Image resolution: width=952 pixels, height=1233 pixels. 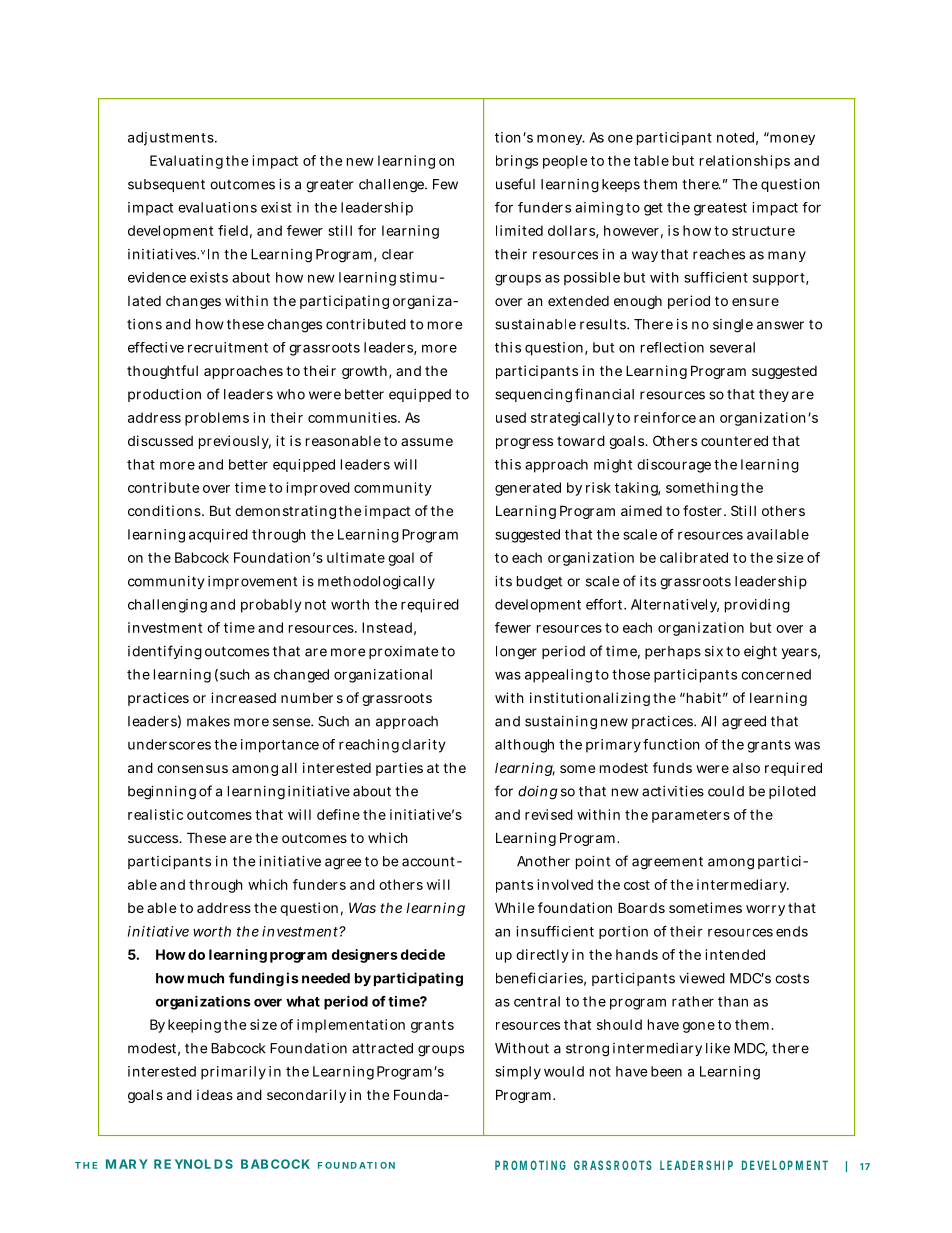 What do you see at coordinates (517, 162) in the image?
I see `brings` at bounding box center [517, 162].
